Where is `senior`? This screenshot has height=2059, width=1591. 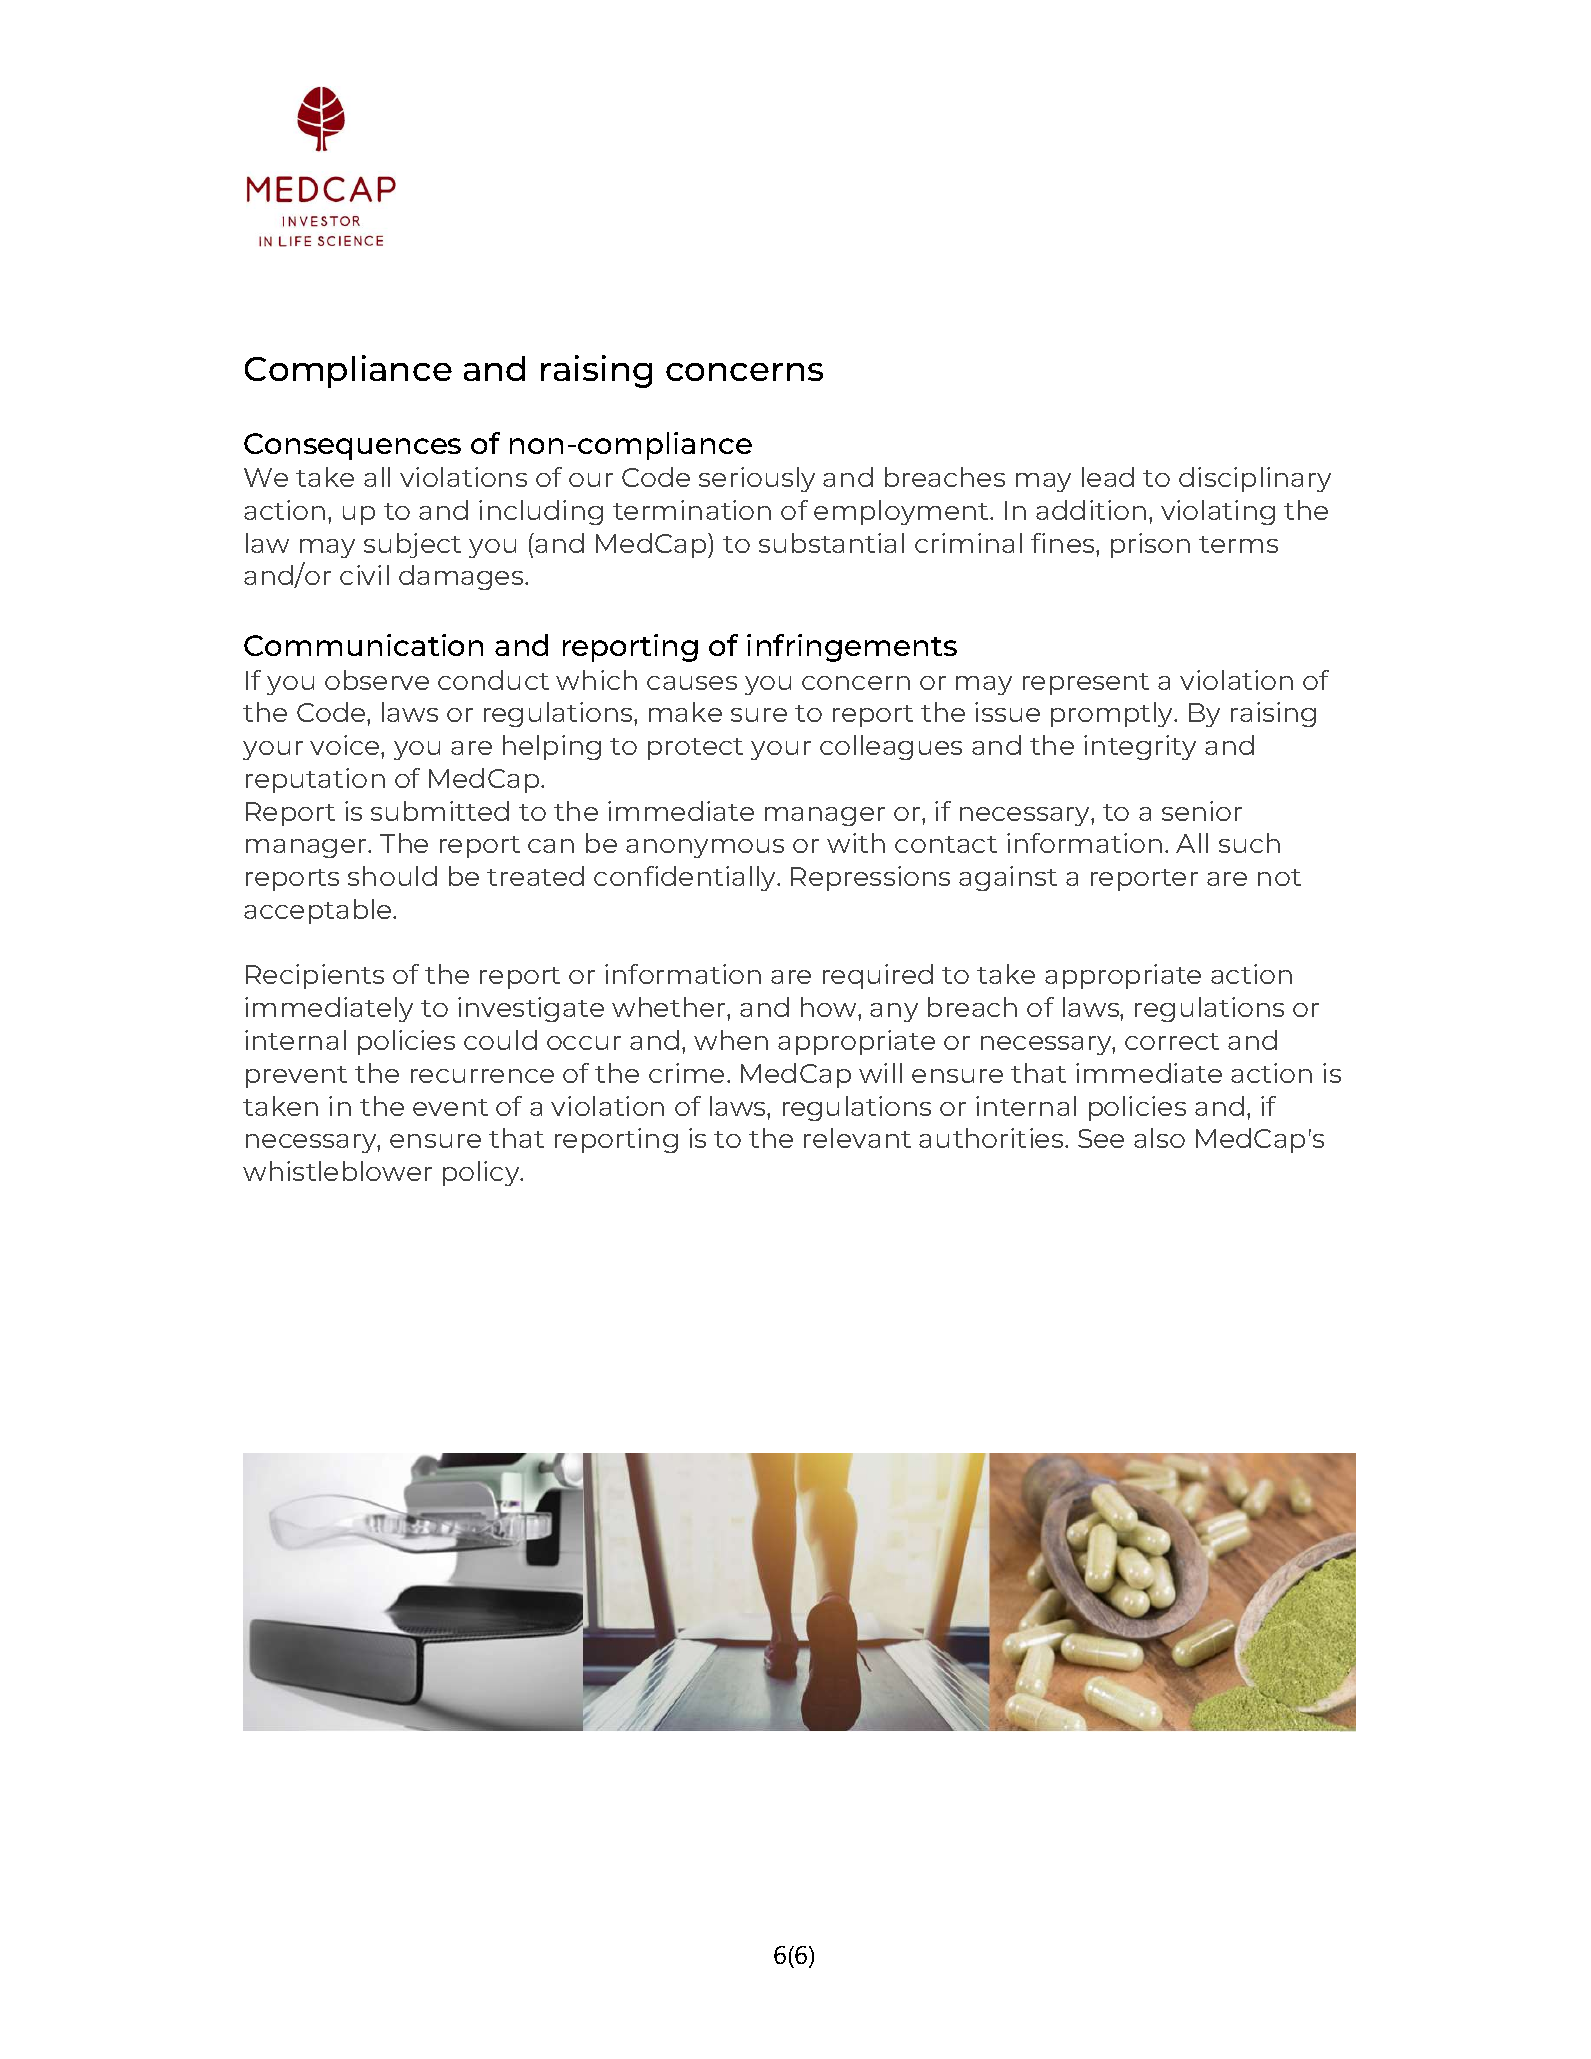
senior is located at coordinates (1202, 811).
